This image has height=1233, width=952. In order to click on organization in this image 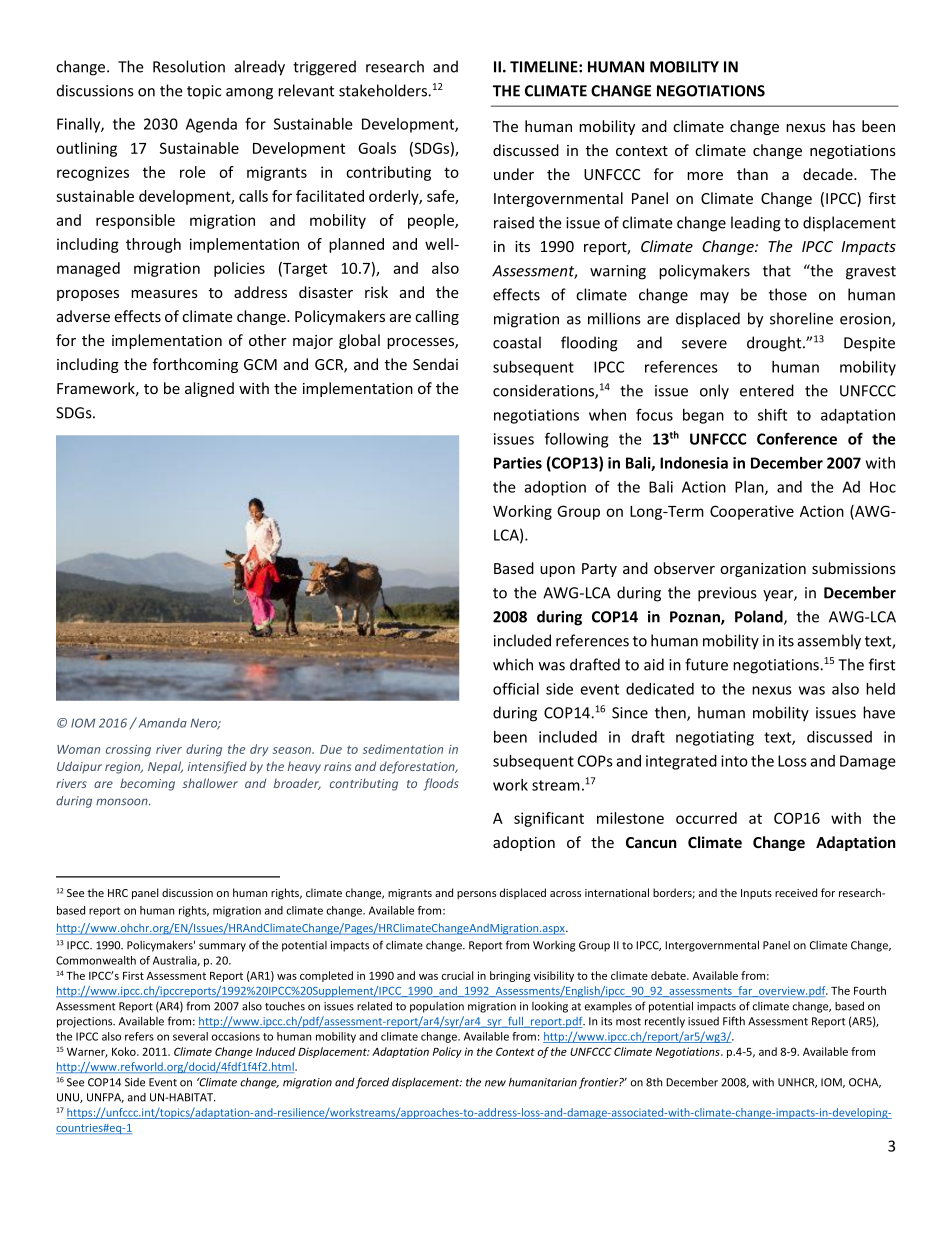, I will do `click(763, 570)`.
